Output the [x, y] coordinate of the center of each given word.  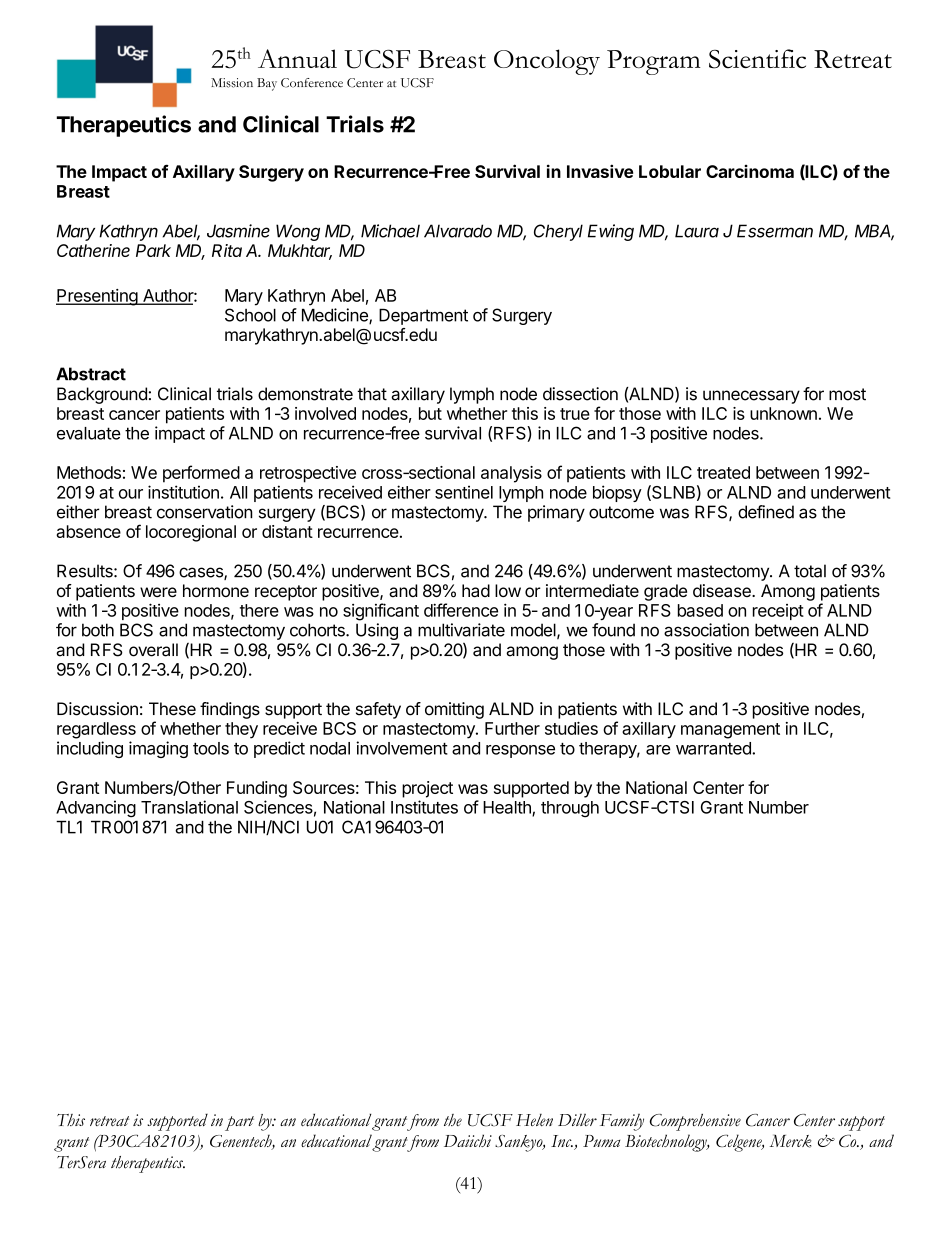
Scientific [757, 59]
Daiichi [468, 1140]
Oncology [547, 62]
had [476, 591]
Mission [232, 83]
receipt [778, 612]
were [158, 592]
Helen [534, 1120]
